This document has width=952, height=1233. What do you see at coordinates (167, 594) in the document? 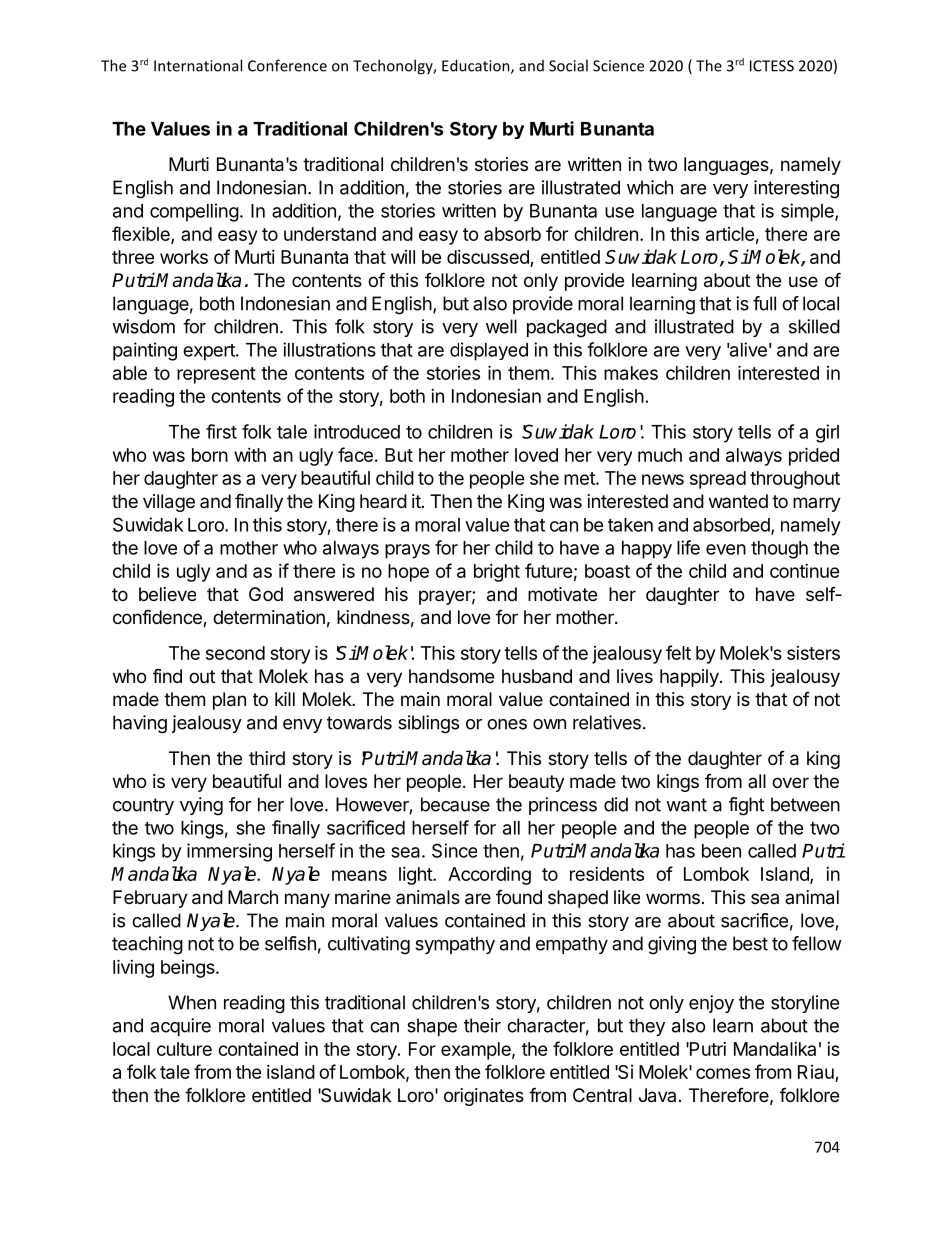
I see `believe` at bounding box center [167, 594].
